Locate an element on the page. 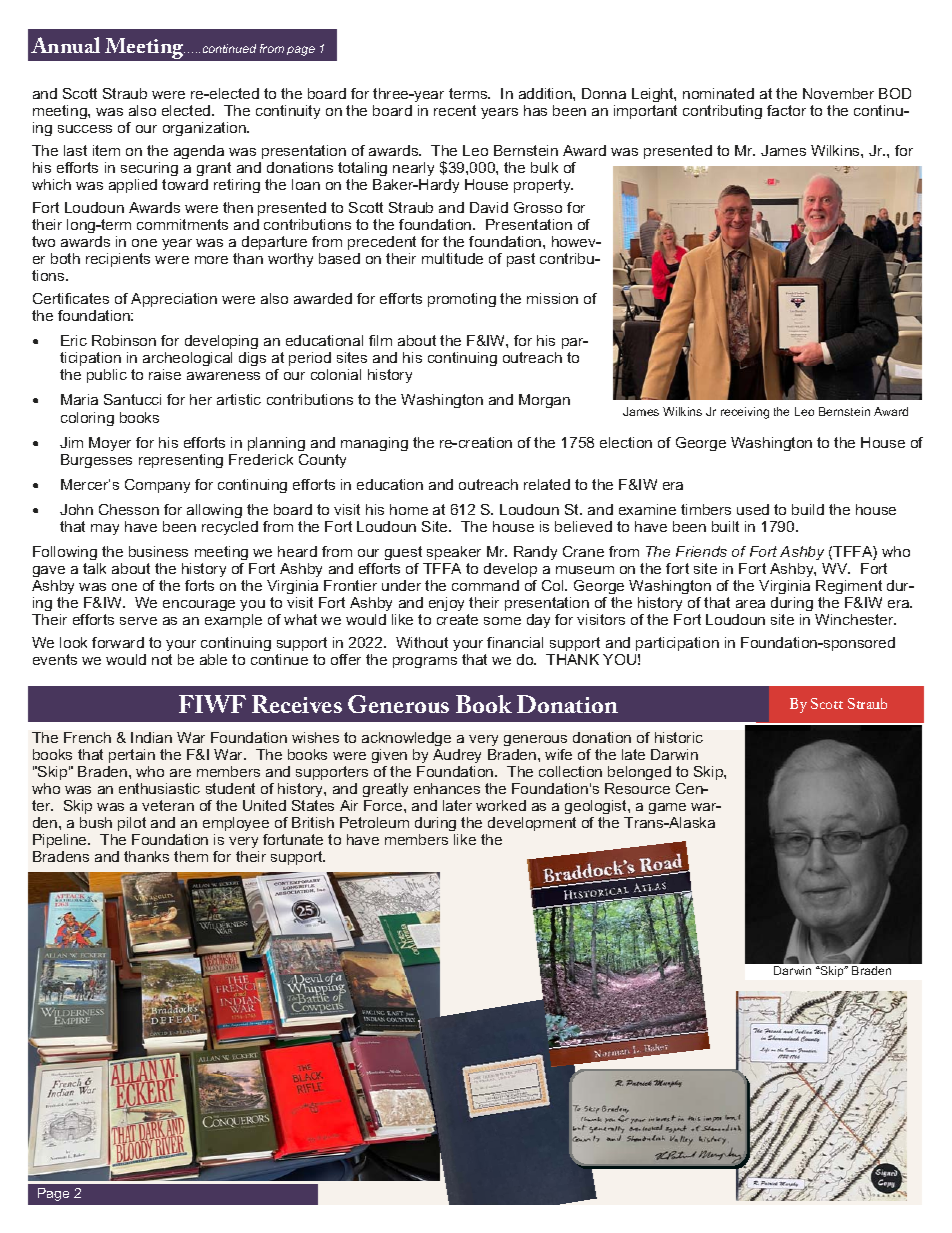 This document has height=1233, width=952. recent is located at coordinates (455, 110).
